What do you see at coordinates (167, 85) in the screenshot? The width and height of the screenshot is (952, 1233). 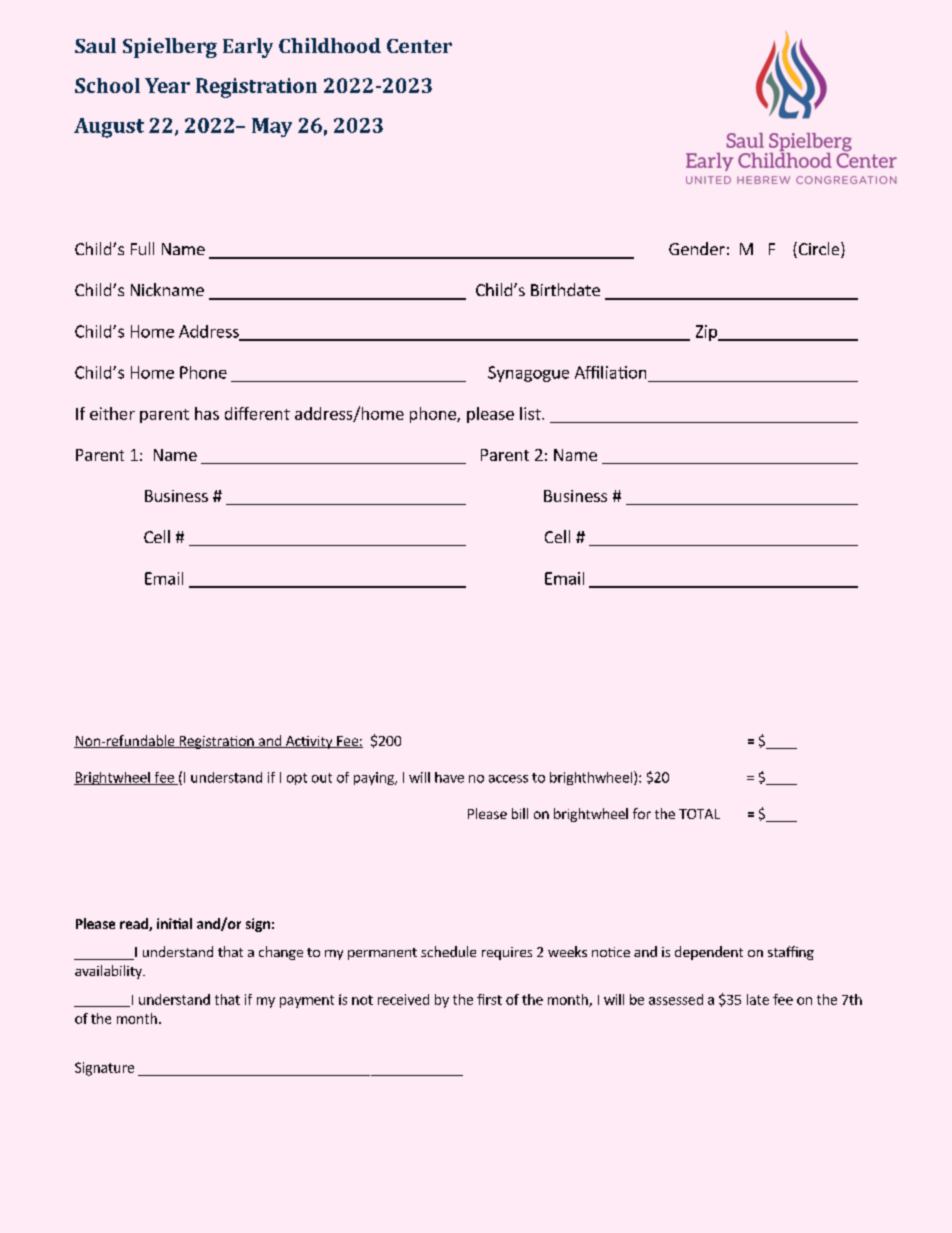 I see `Year` at bounding box center [167, 85].
